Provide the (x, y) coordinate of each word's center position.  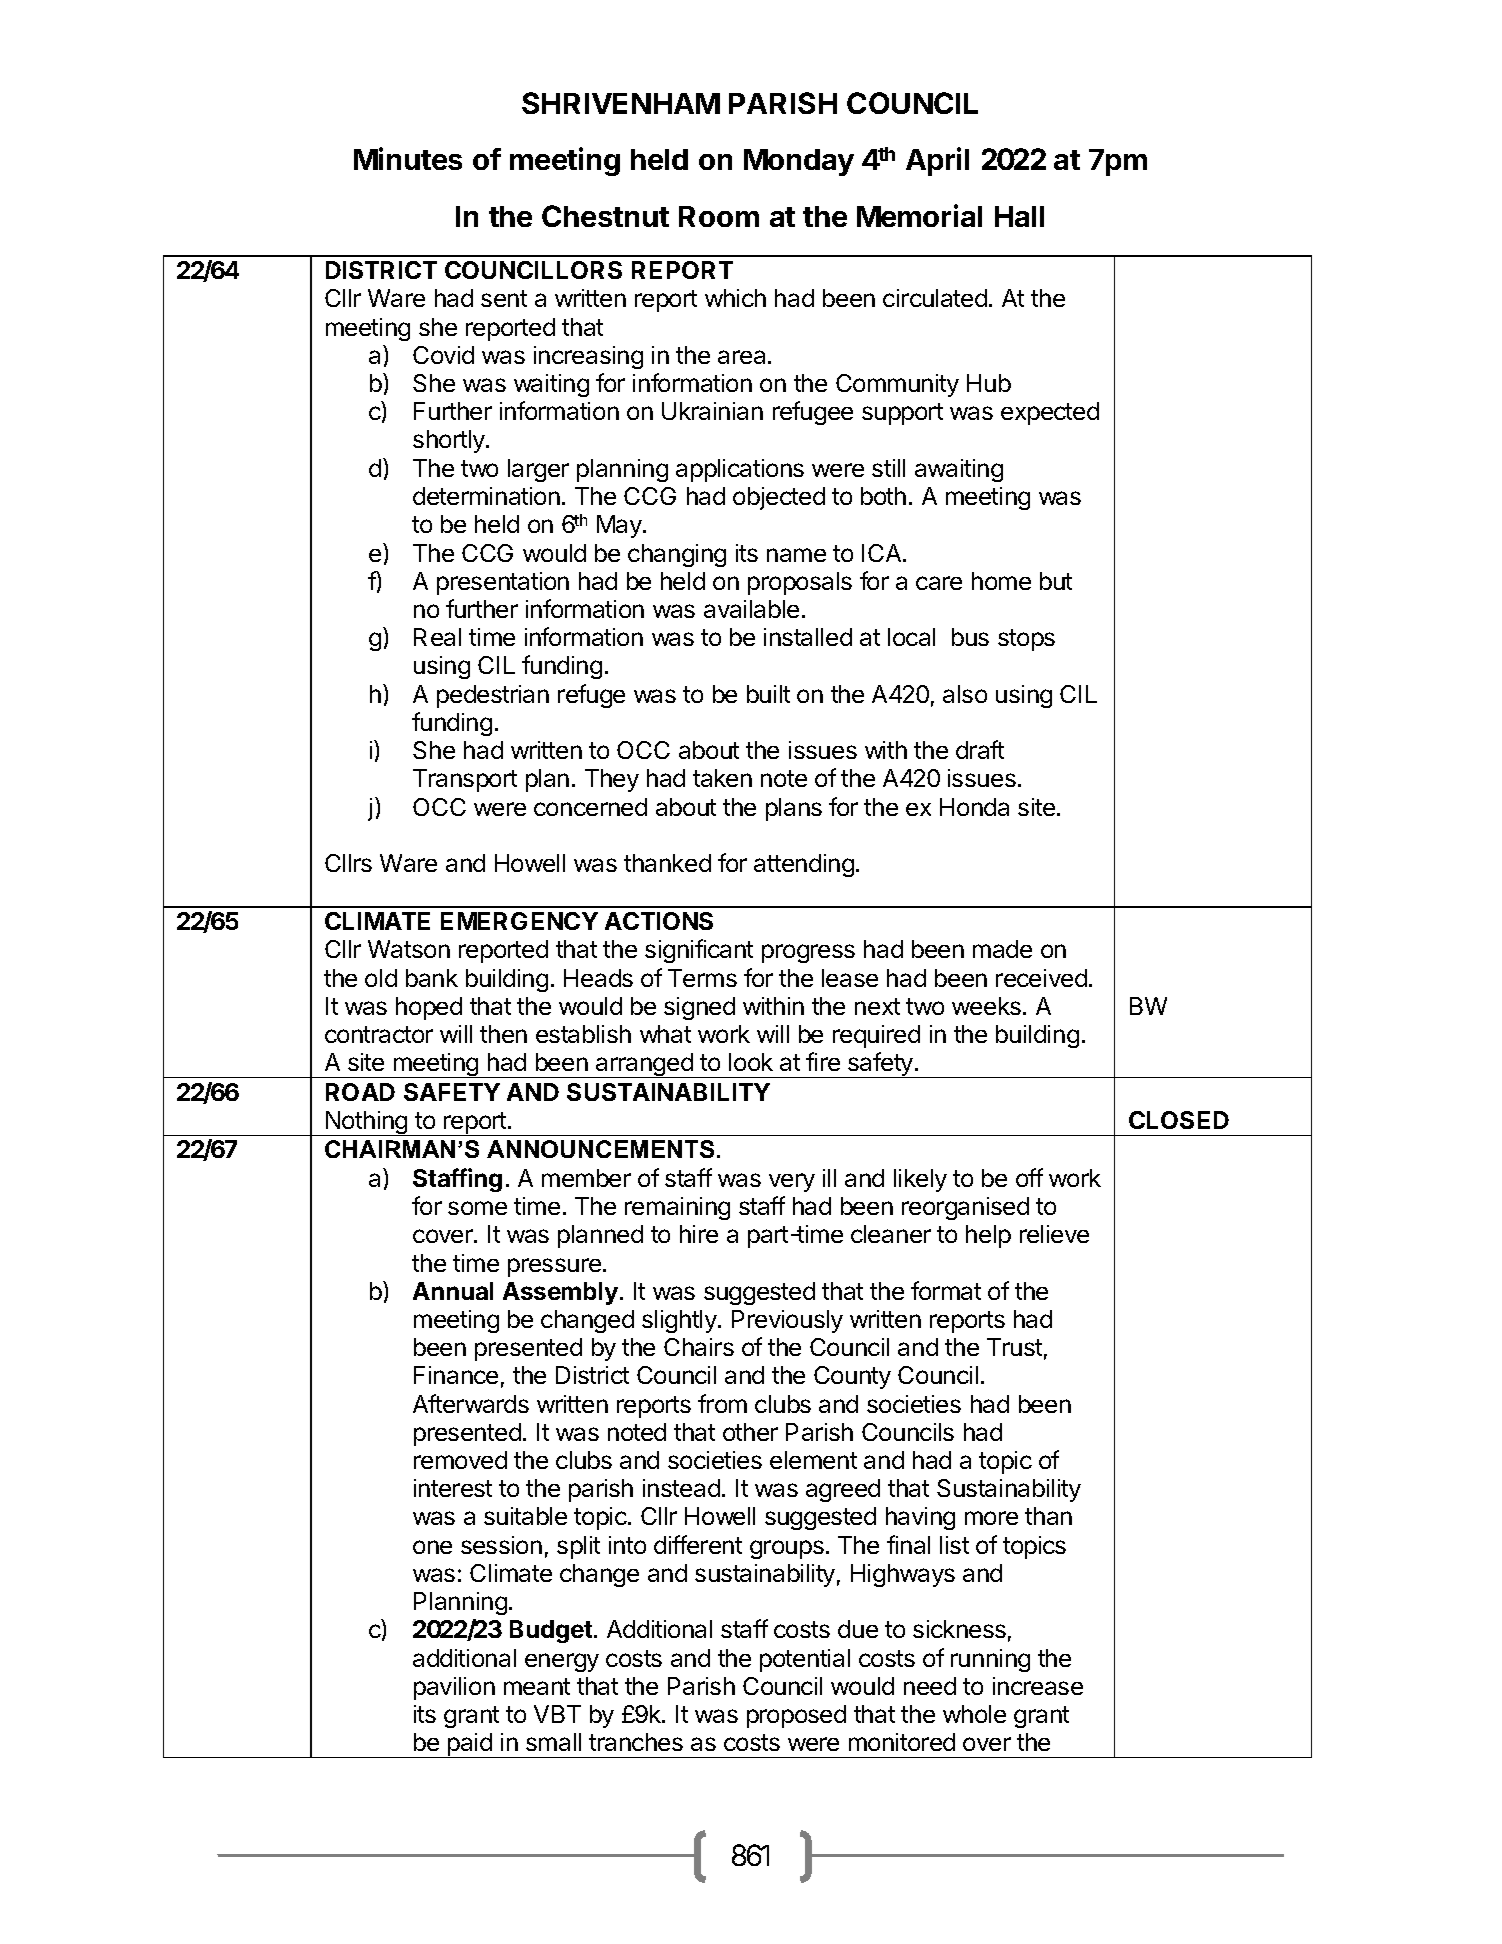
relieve (1054, 1234)
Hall (1019, 216)
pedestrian (493, 696)
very (792, 1182)
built (768, 694)
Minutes (408, 158)
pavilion (454, 1688)
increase (1038, 1686)
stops (1026, 640)
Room (719, 216)
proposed (796, 1716)
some (477, 1208)
